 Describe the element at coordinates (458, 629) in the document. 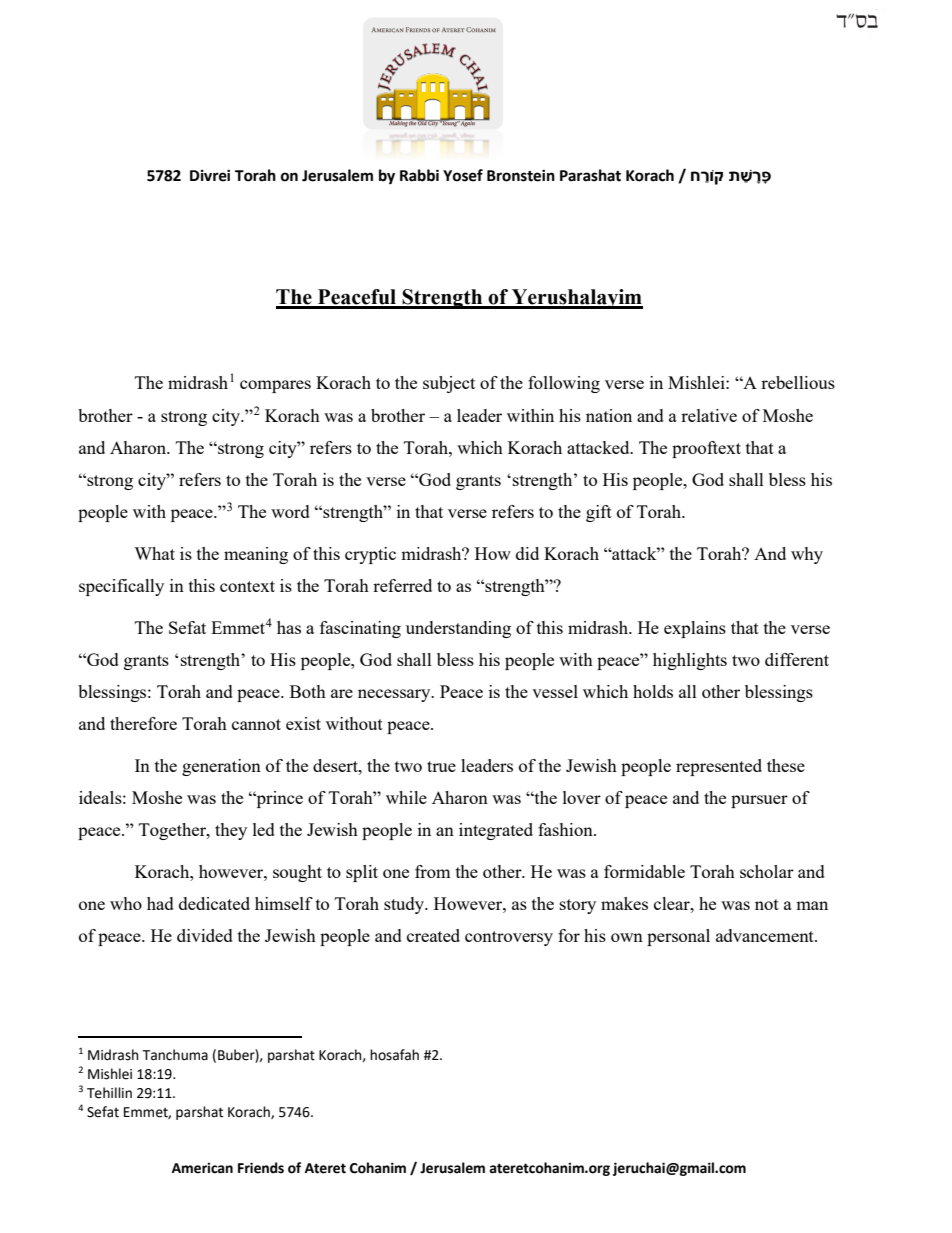

I see `understanding` at that location.
